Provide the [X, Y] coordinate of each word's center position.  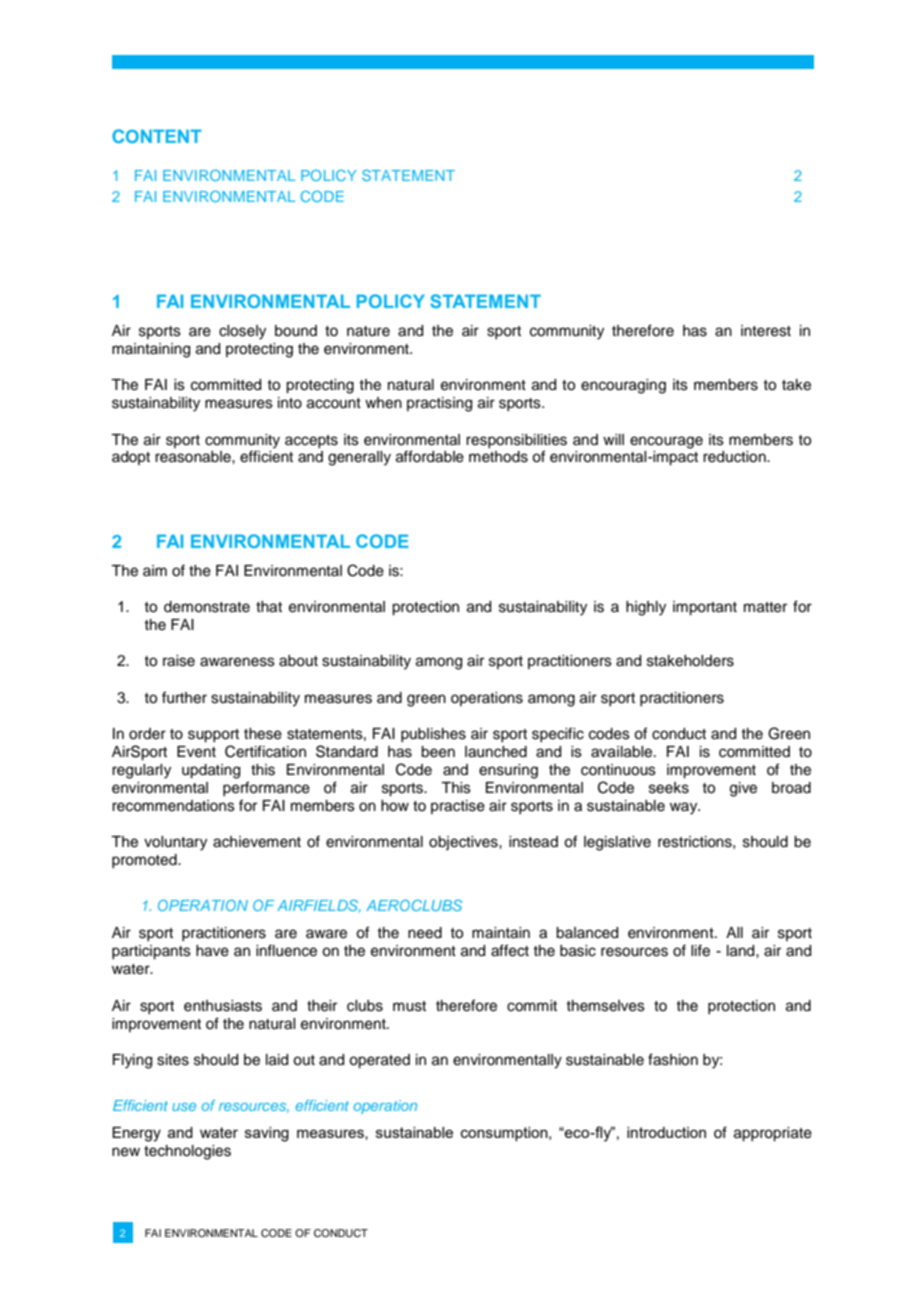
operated [379, 1061]
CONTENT [157, 136]
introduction [666, 1132]
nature [368, 331]
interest [766, 331]
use [184, 1107]
